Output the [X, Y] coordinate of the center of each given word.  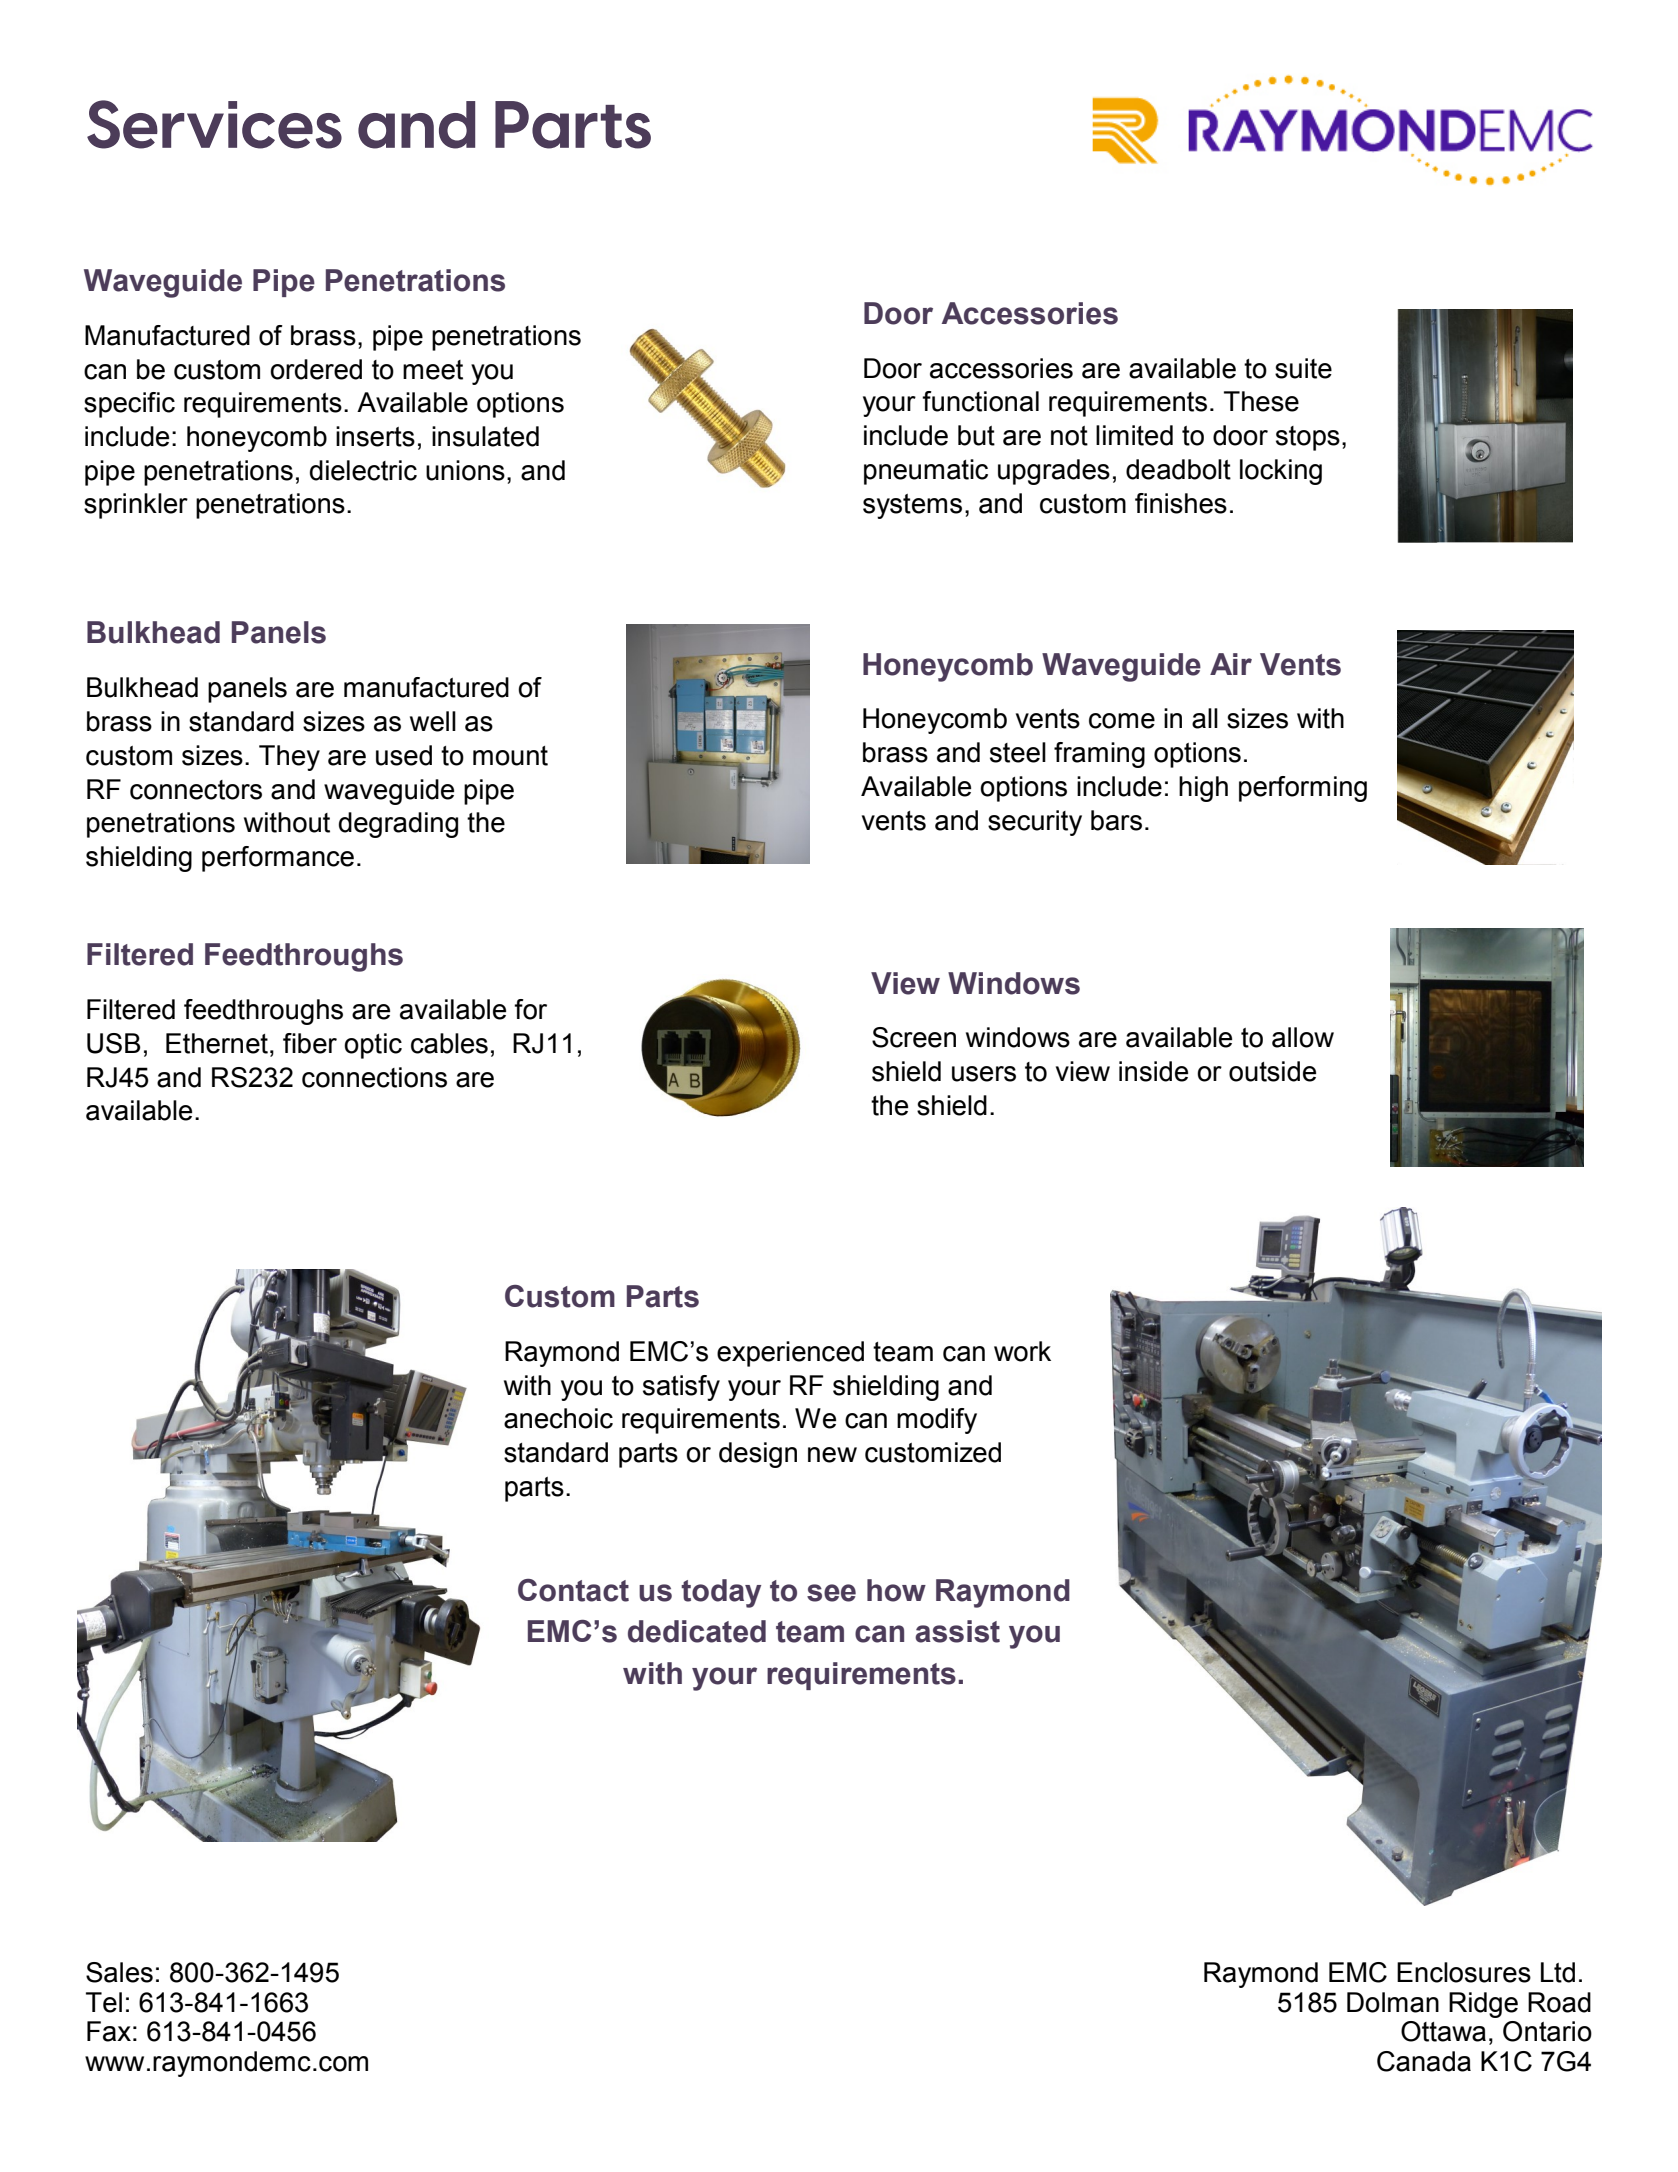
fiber [310, 1043]
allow [1303, 1037]
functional [980, 401]
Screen [914, 1037]
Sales [119, 1972]
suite [1303, 368]
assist [957, 1631]
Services [214, 124]
